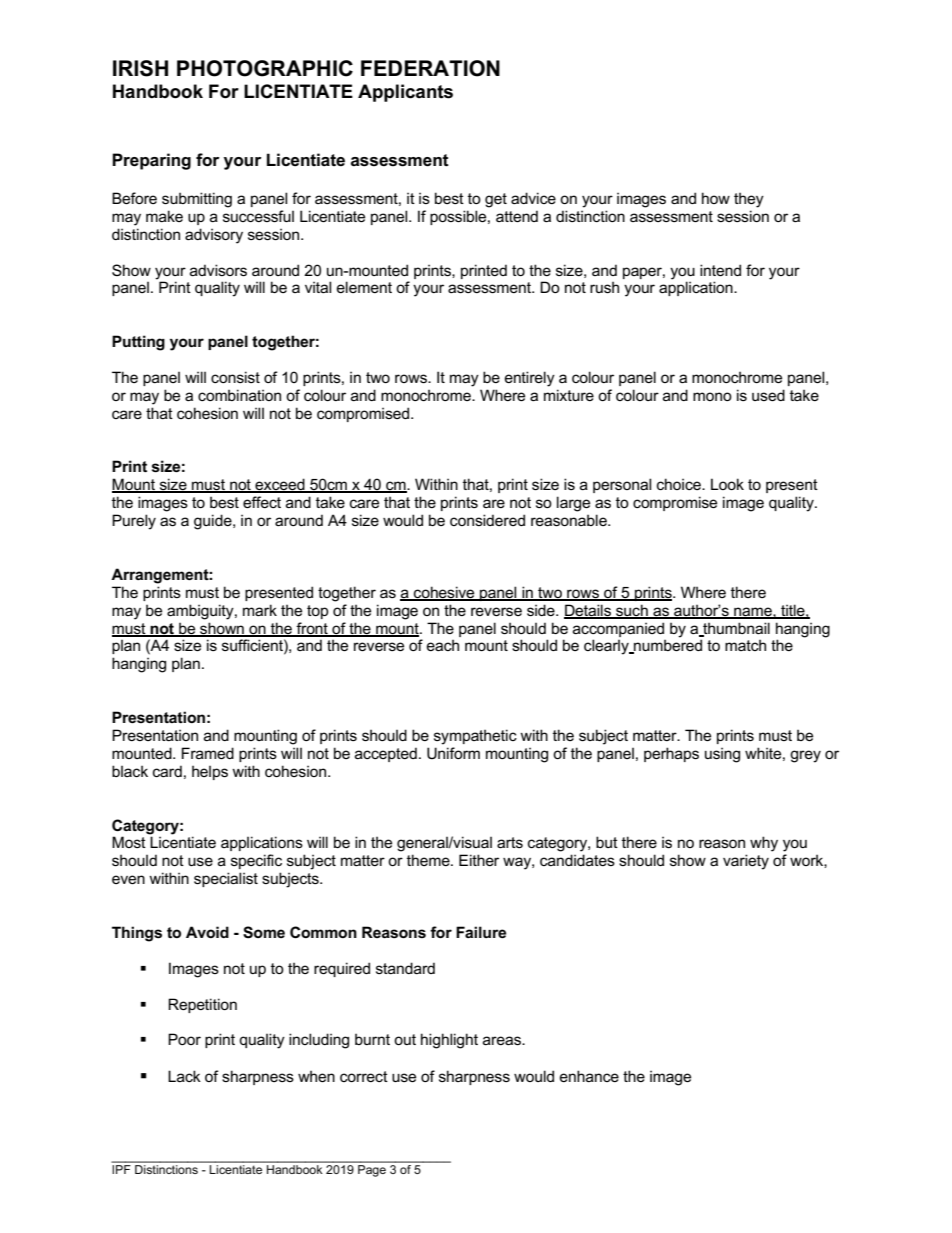 This image has height=1233, width=952. Describe the element at coordinates (749, 200) in the image. I see `they` at that location.
